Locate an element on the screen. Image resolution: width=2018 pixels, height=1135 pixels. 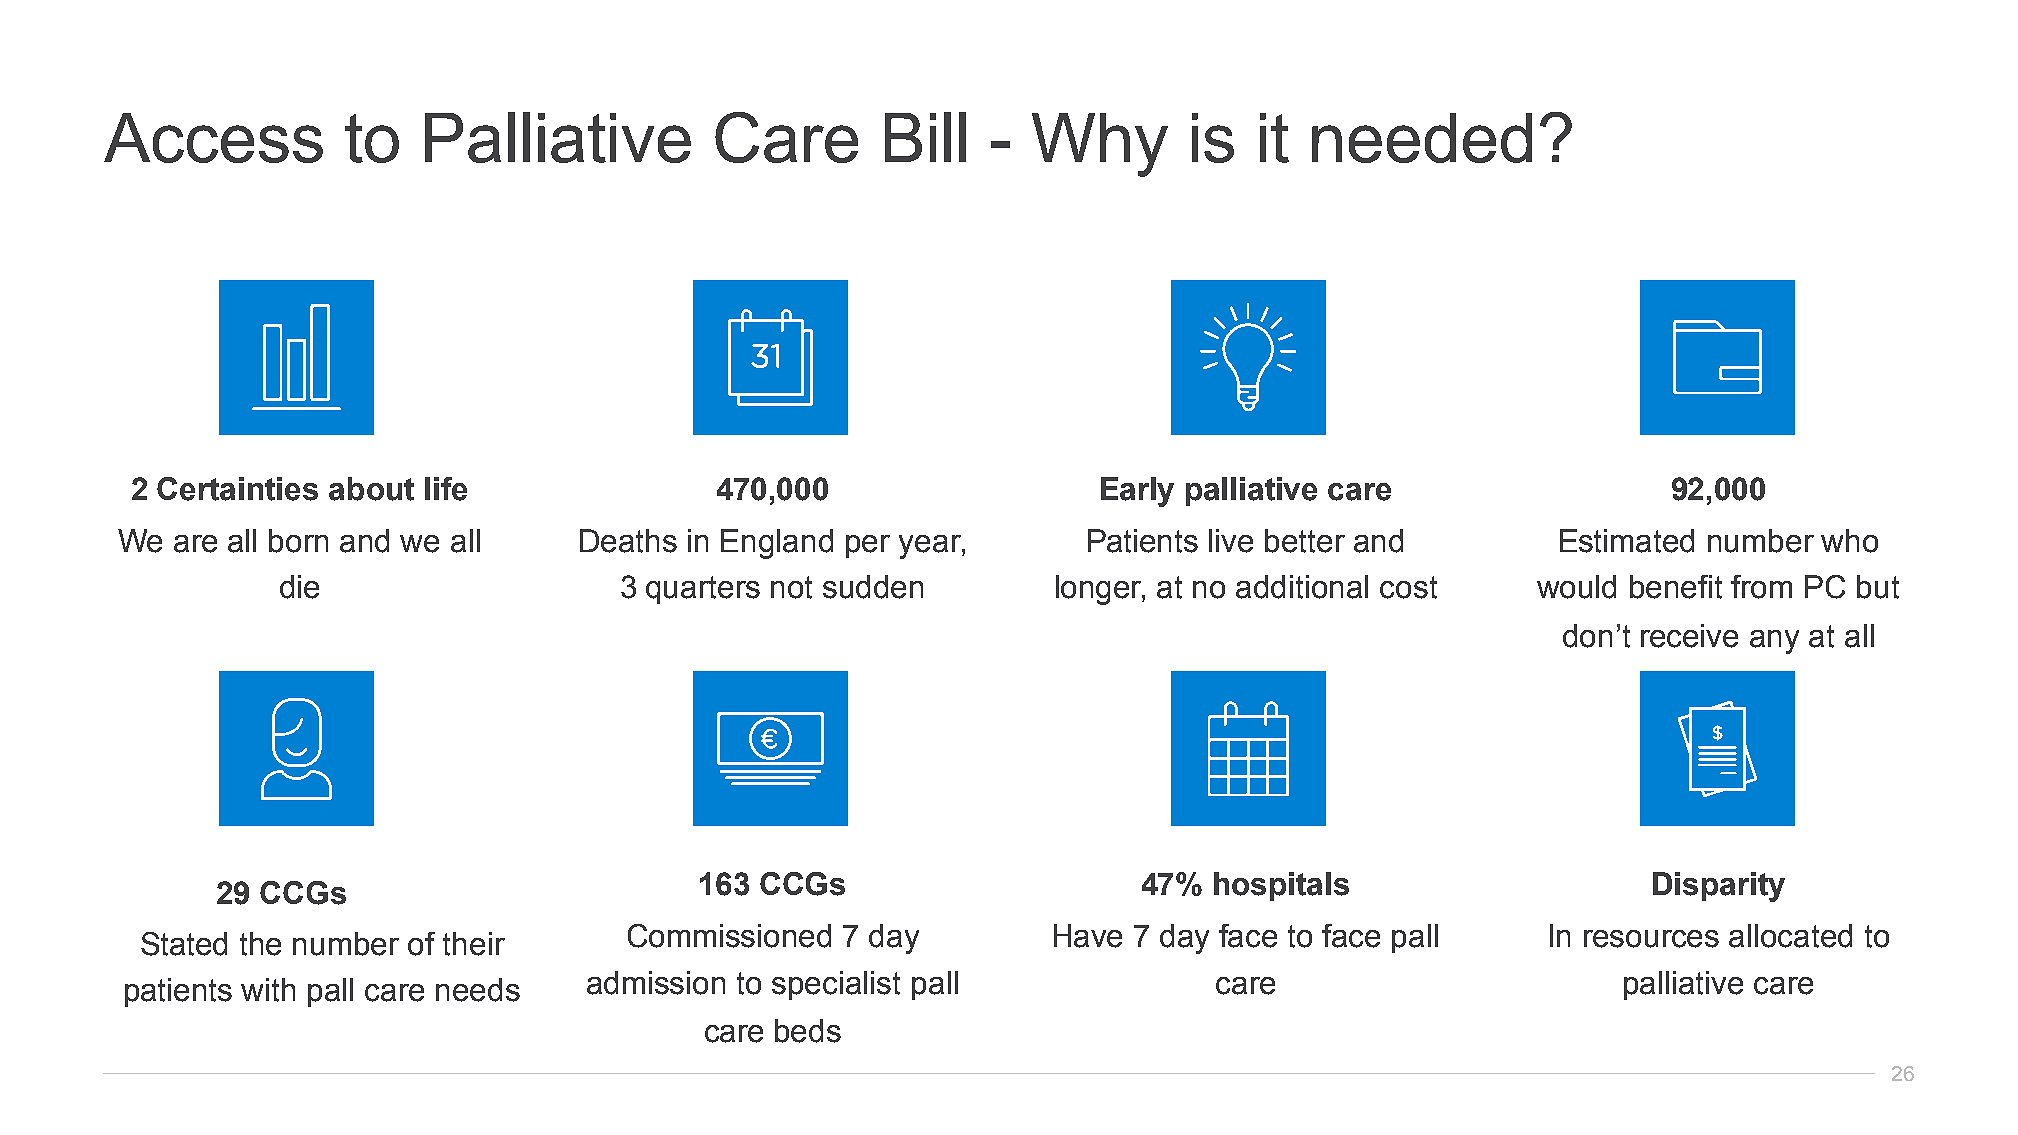
die is located at coordinates (299, 587).
